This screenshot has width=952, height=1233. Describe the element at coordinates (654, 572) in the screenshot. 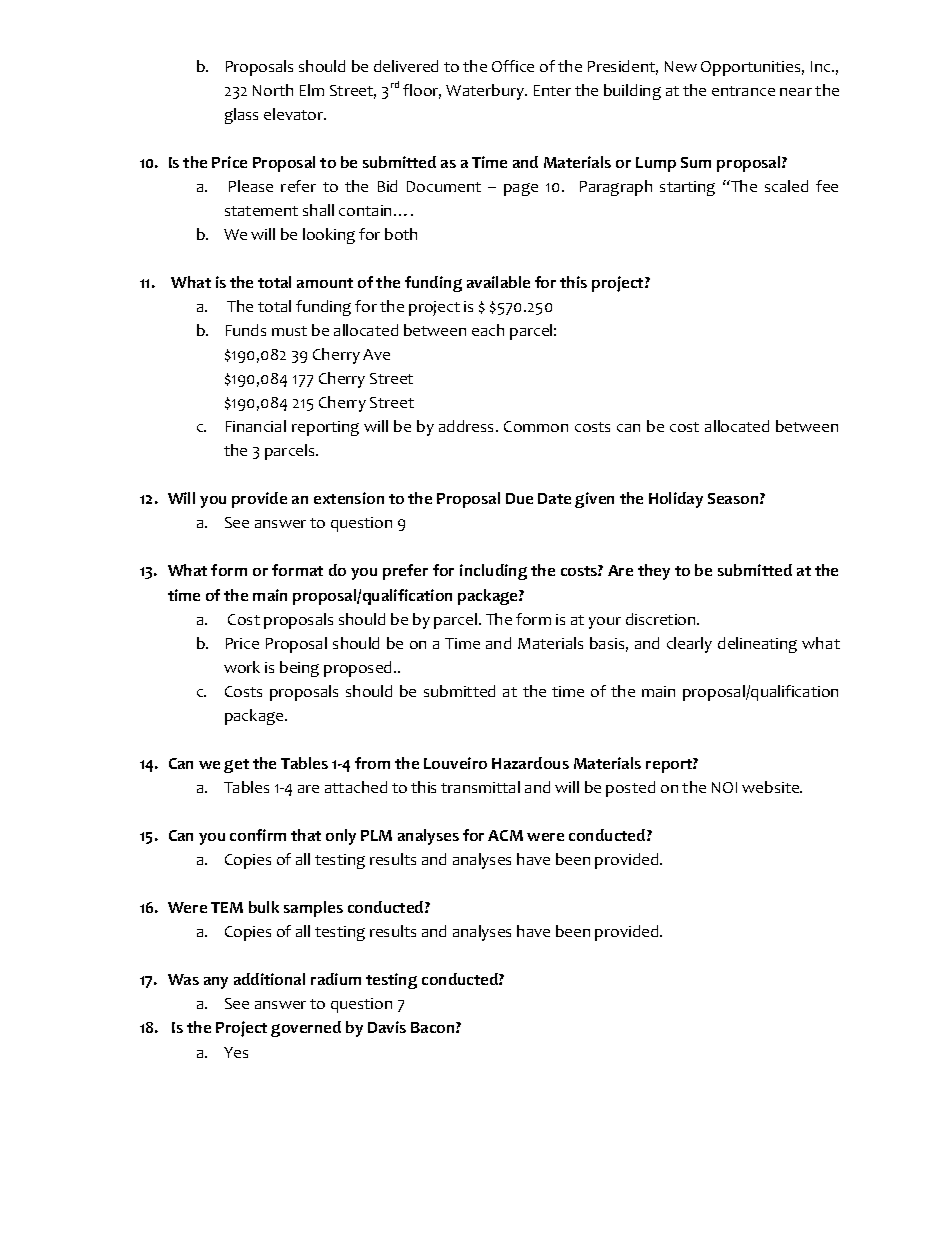

I see `they` at that location.
